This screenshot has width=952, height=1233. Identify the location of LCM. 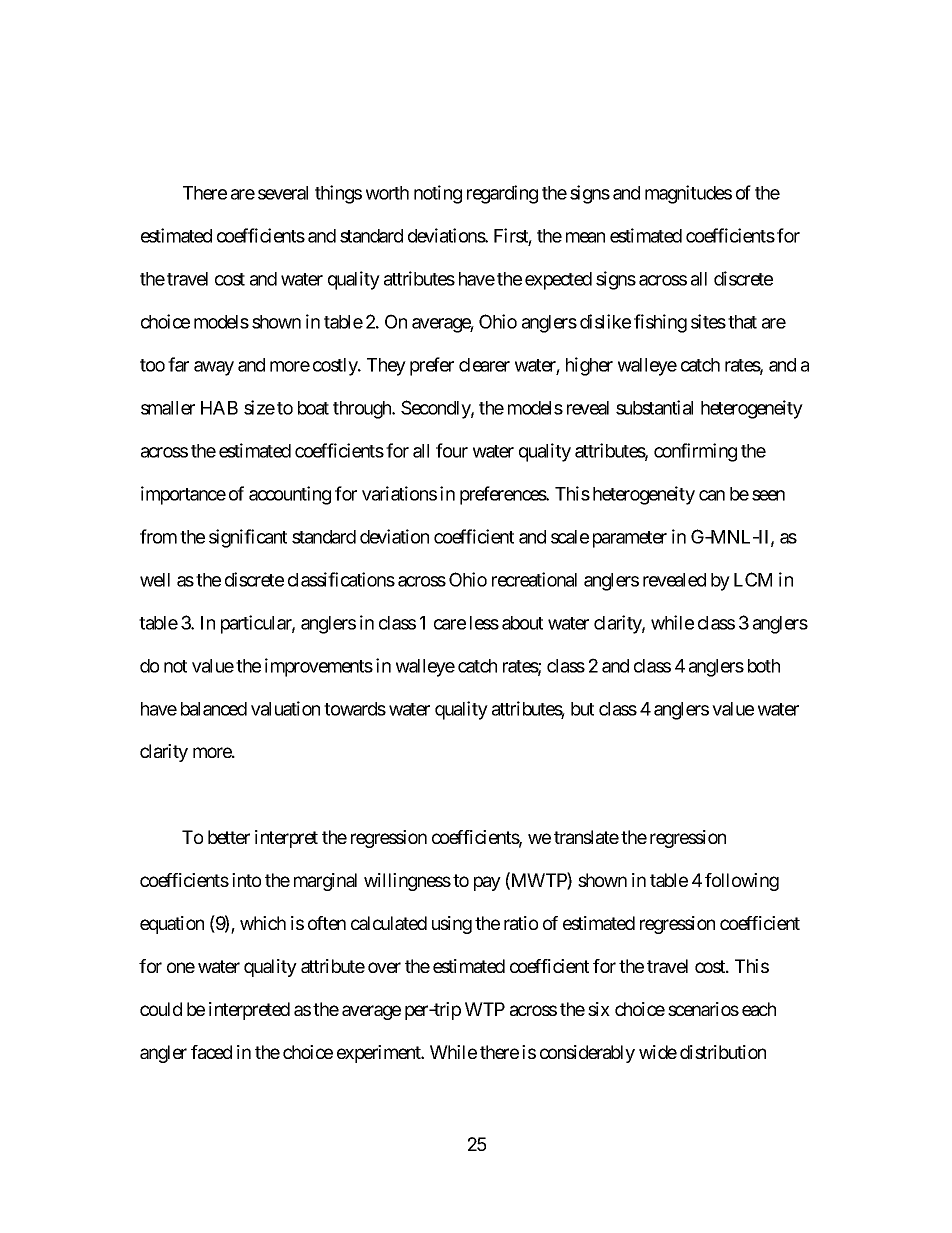
(753, 579).
